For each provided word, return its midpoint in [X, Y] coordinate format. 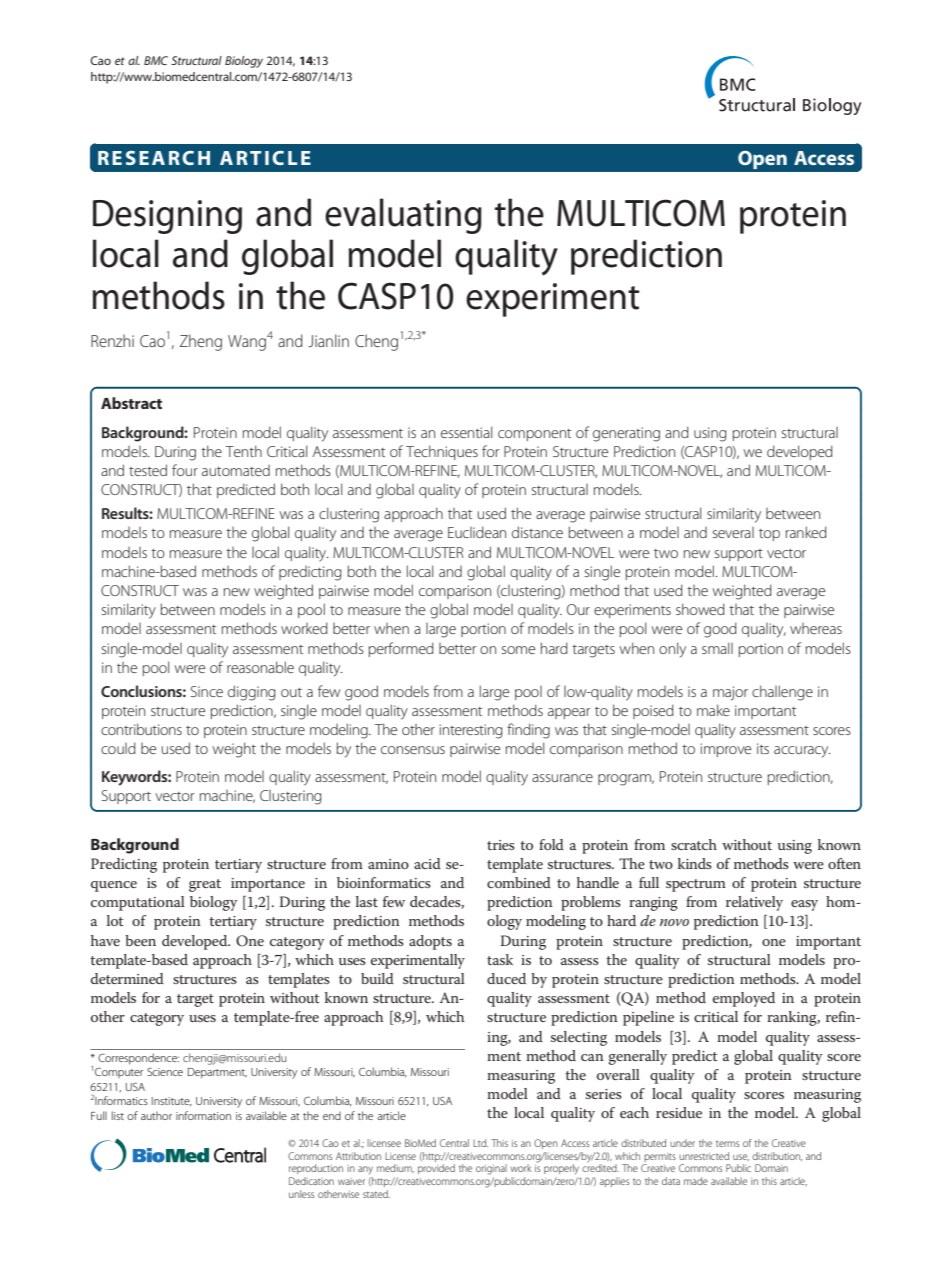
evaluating [403, 216]
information [203, 1115]
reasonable [260, 667]
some [518, 650]
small [717, 648]
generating [626, 434]
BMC [156, 60]
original [491, 1169]
